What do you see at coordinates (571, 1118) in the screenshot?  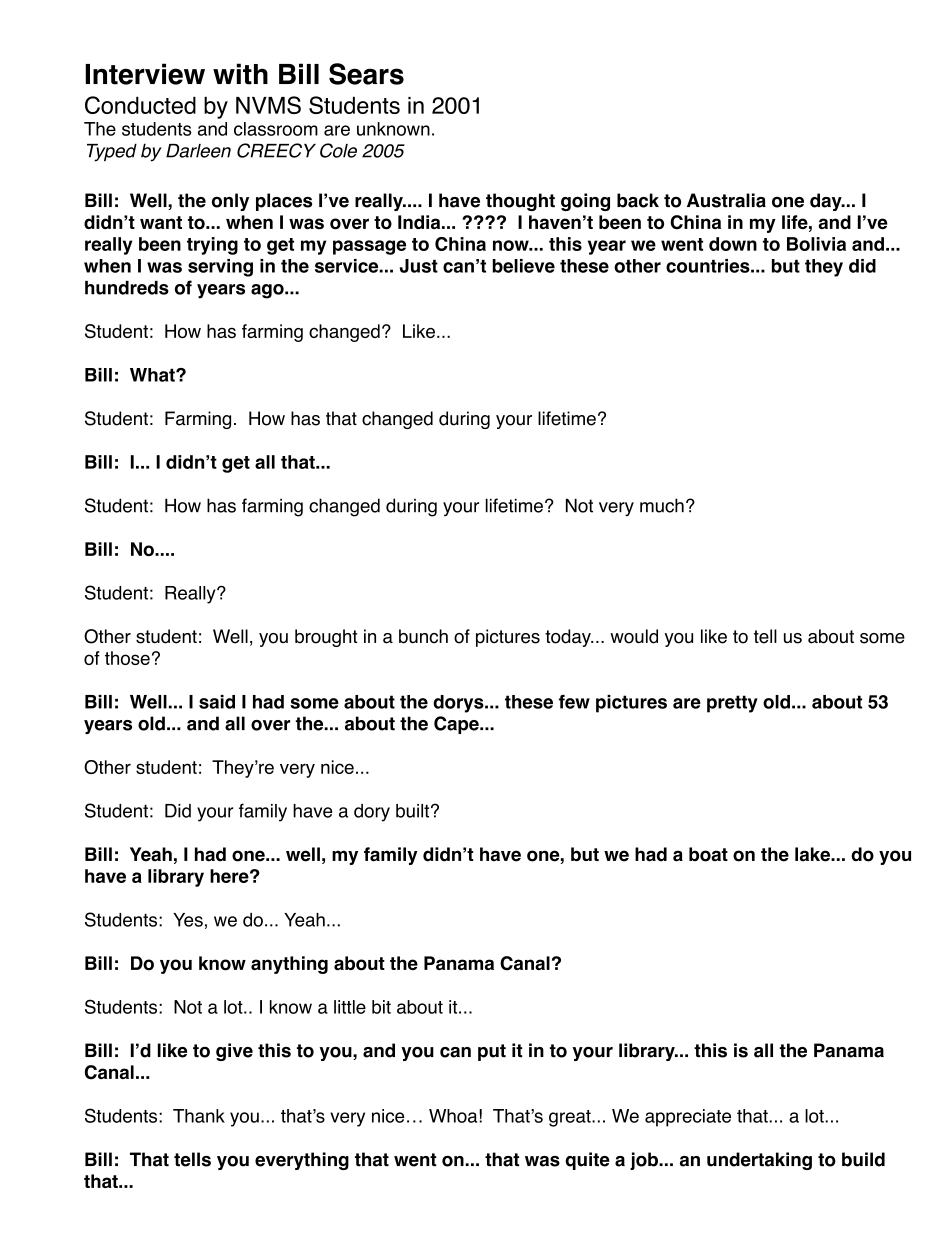 I see `great` at bounding box center [571, 1118].
